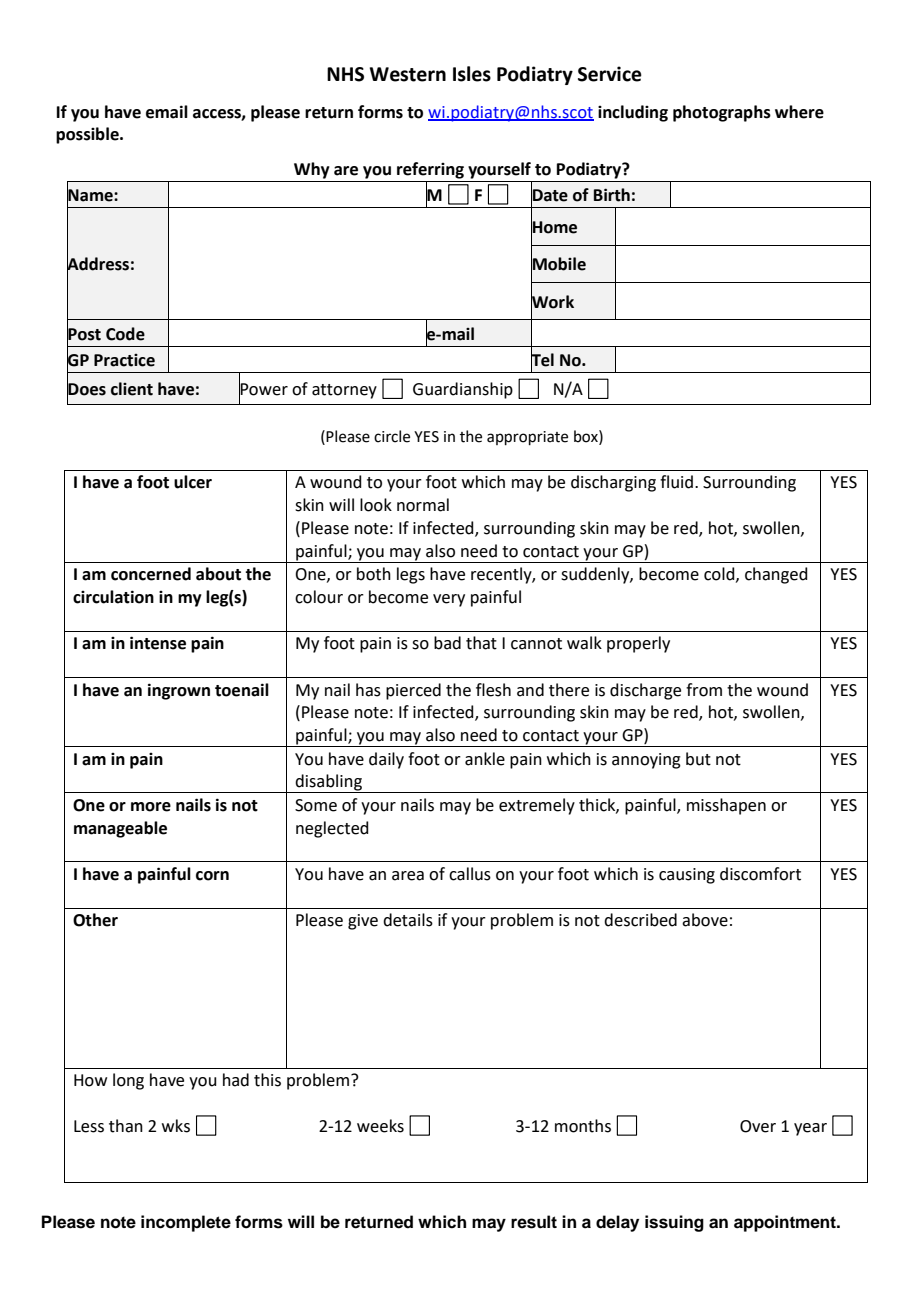 This screenshot has width=924, height=1308. What do you see at coordinates (158, 643) in the screenshot?
I see `intense` at bounding box center [158, 643].
